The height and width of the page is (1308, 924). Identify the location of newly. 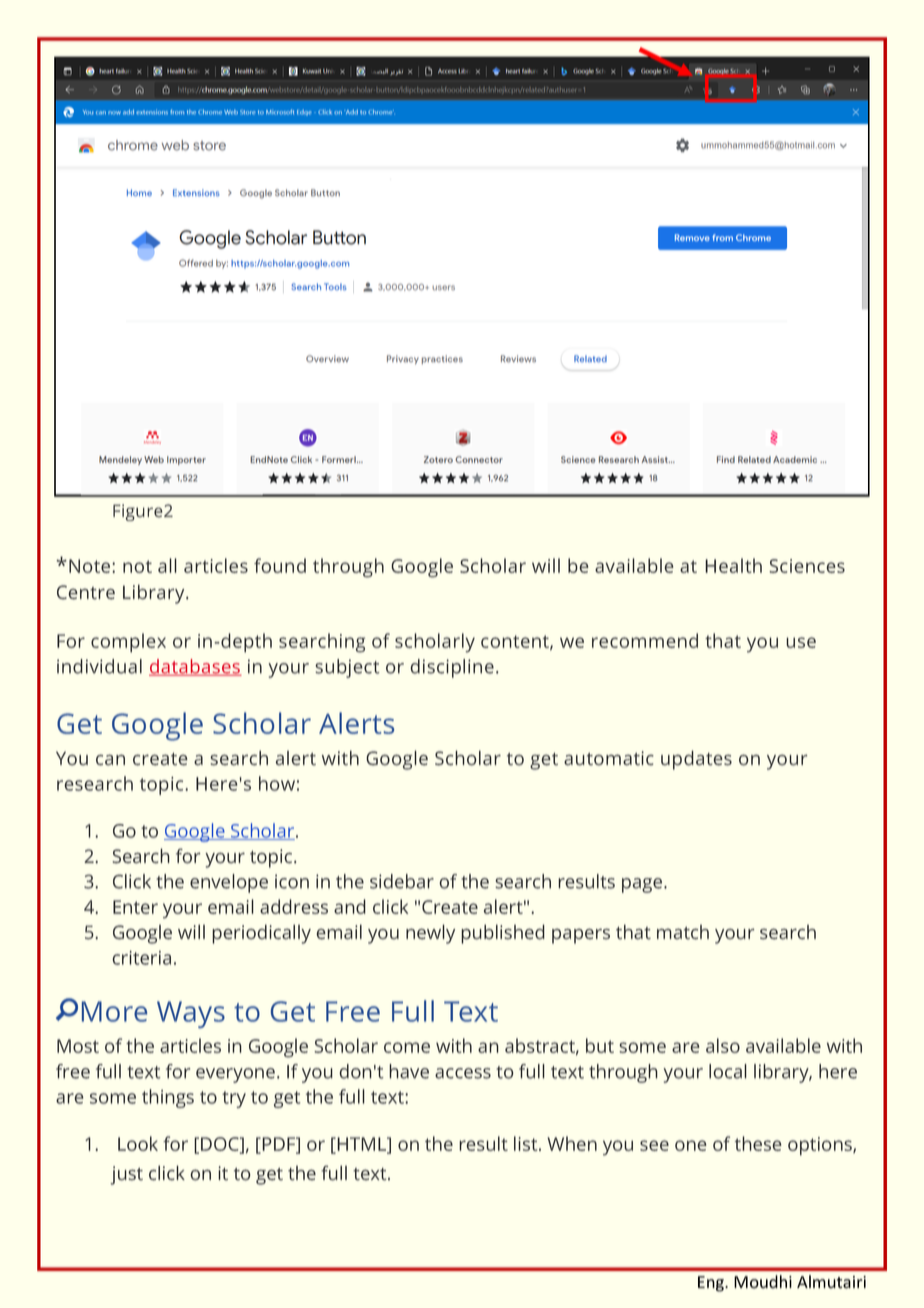
(430, 934).
